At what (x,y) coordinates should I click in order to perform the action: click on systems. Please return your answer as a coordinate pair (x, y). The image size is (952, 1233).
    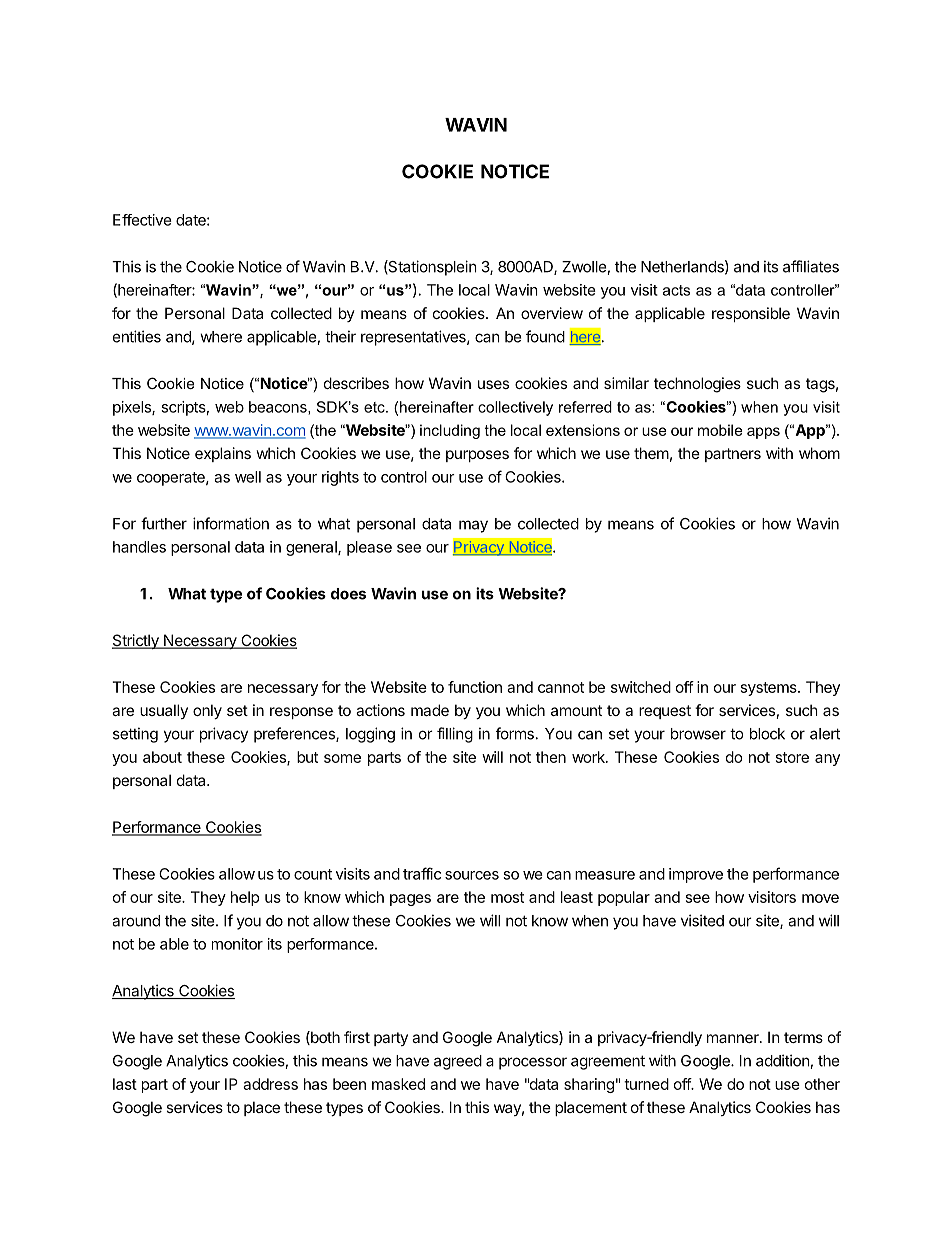
    Looking at the image, I should click on (770, 689).
